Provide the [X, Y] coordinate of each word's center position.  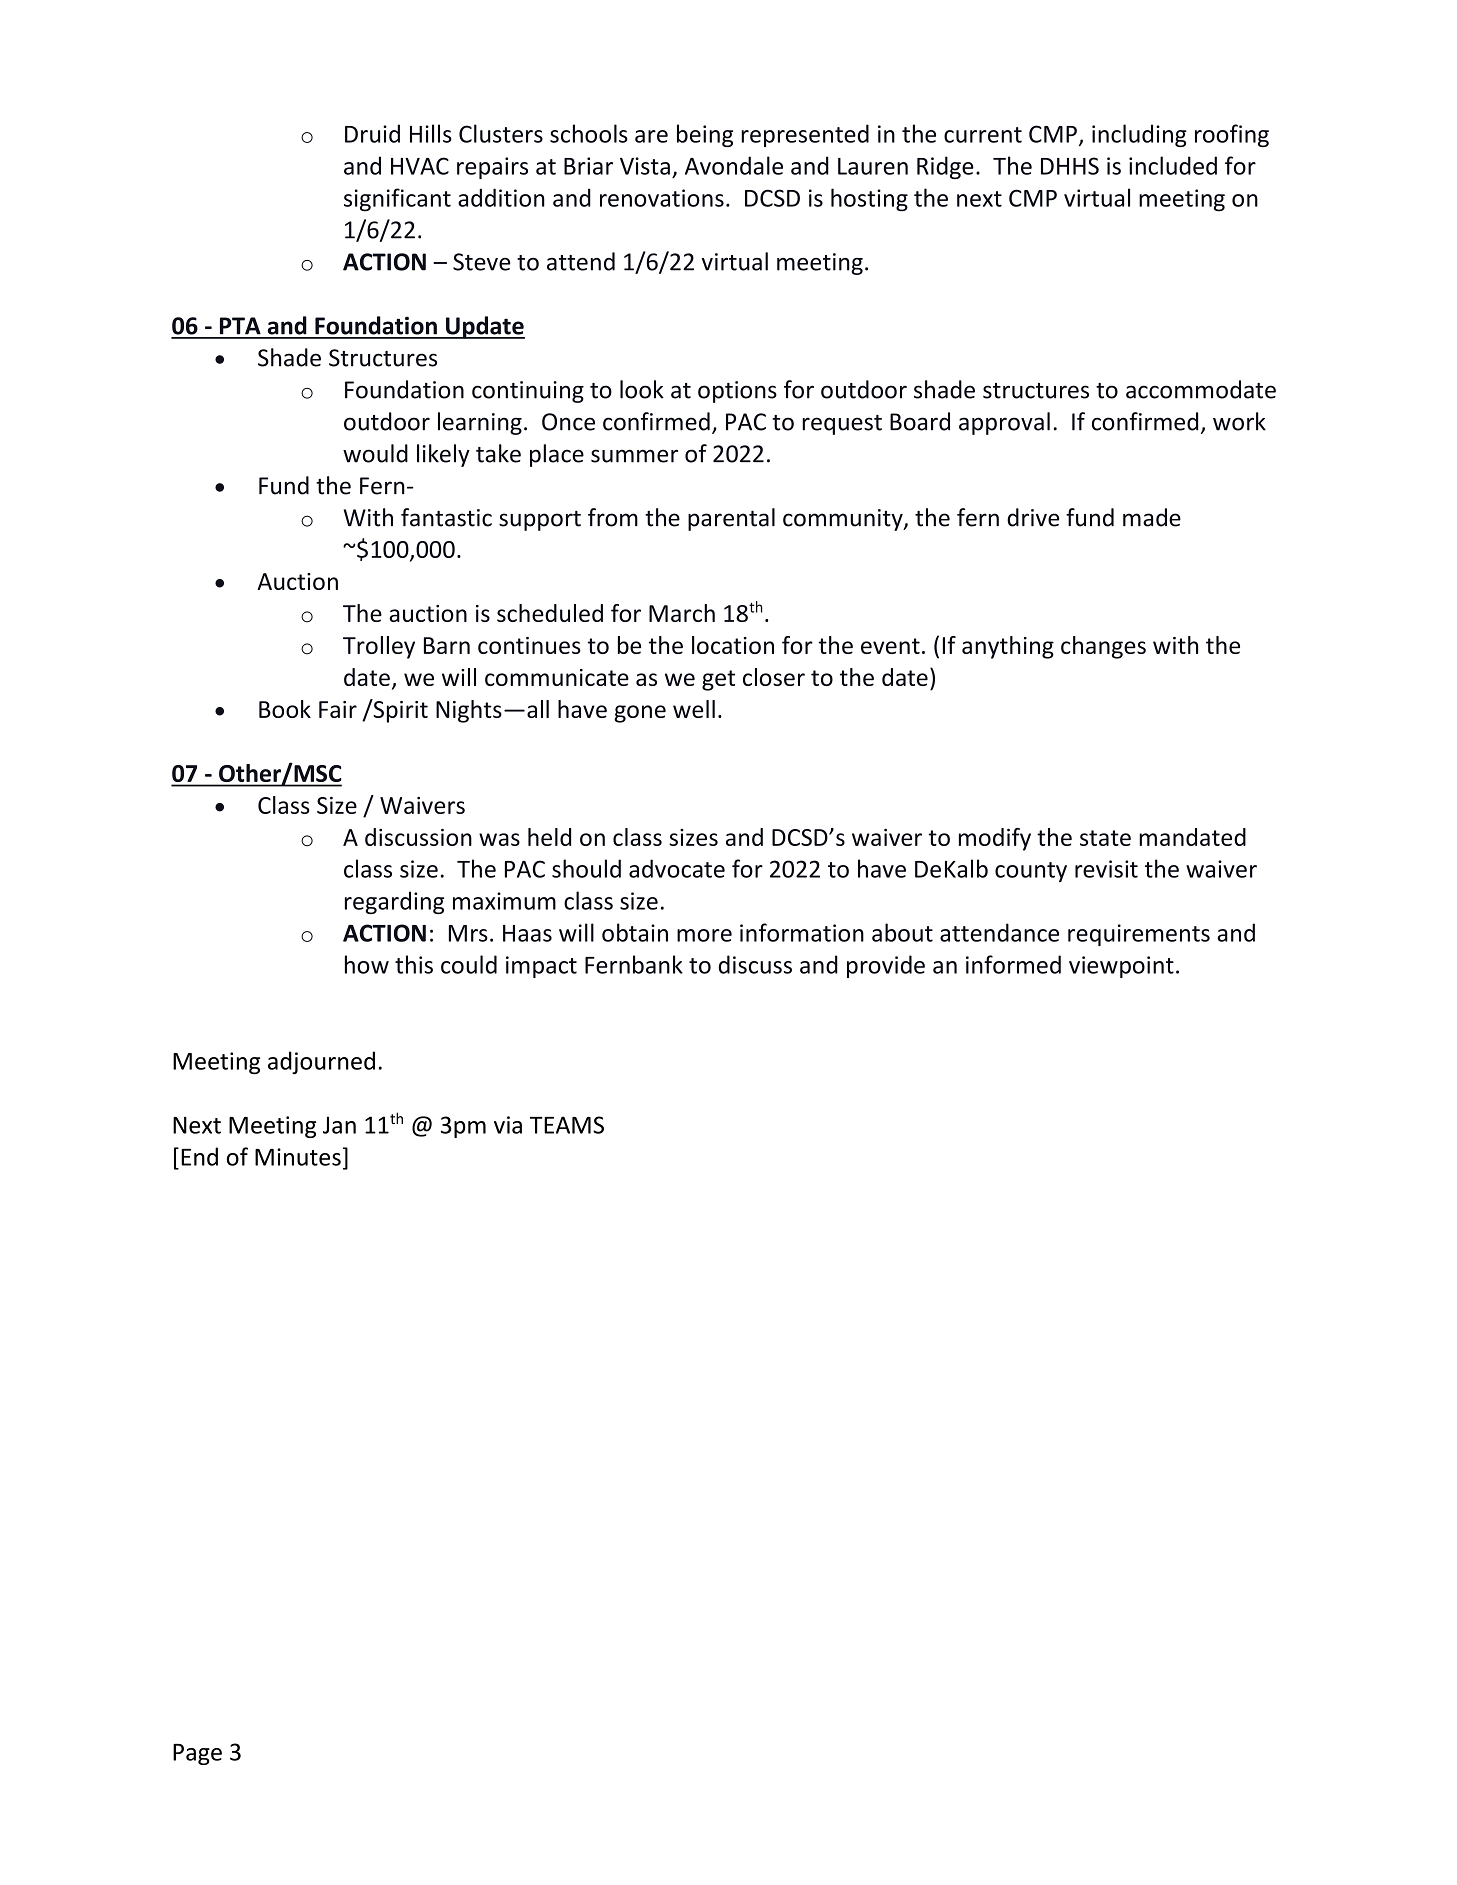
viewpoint [1121, 967]
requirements [1139, 935]
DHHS [1070, 166]
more [704, 935]
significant [397, 200]
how [367, 964]
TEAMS [567, 1125]
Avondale [734, 165]
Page [197, 1754]
